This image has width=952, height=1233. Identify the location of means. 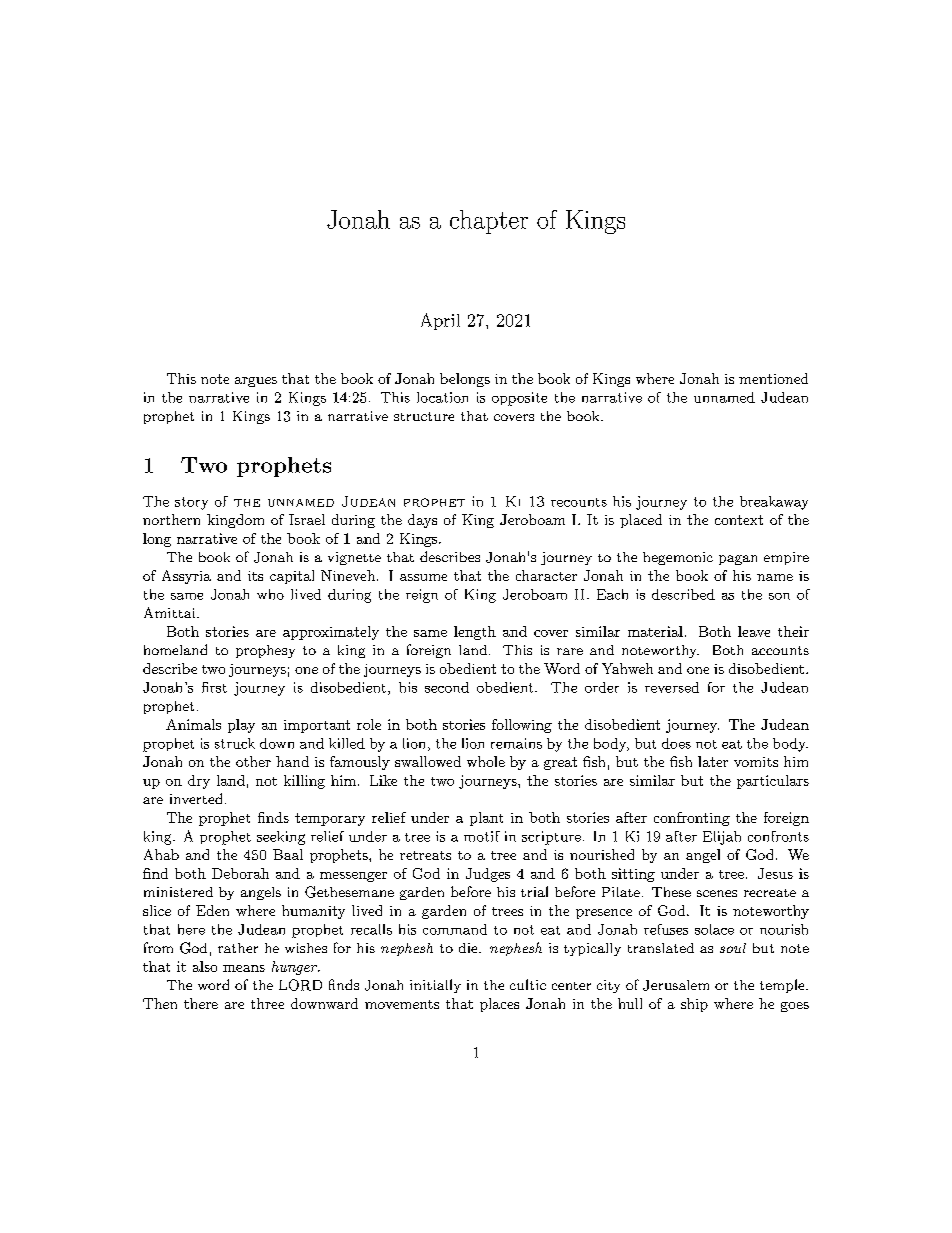
(244, 968).
